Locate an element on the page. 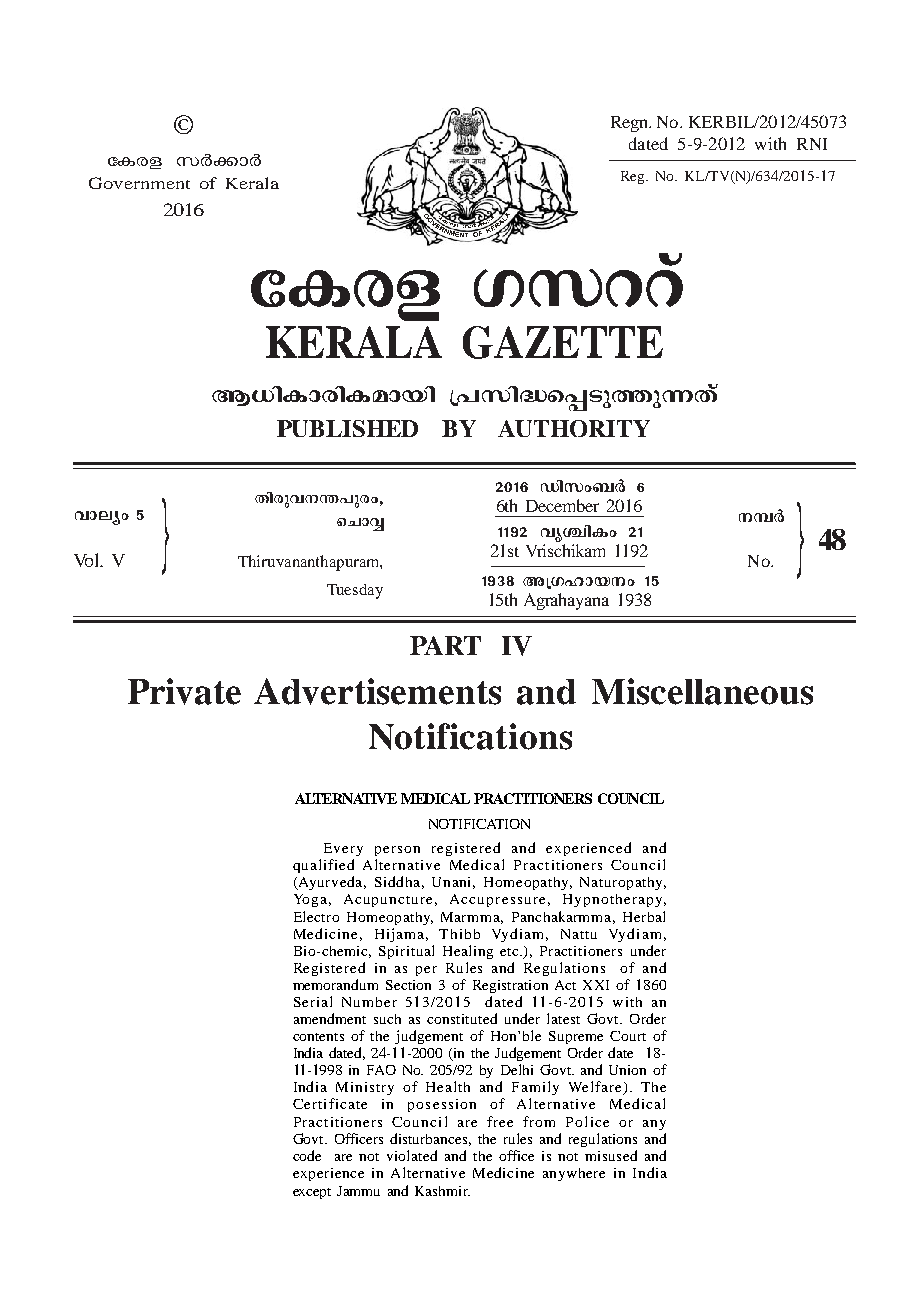  RNI is located at coordinates (812, 144).
